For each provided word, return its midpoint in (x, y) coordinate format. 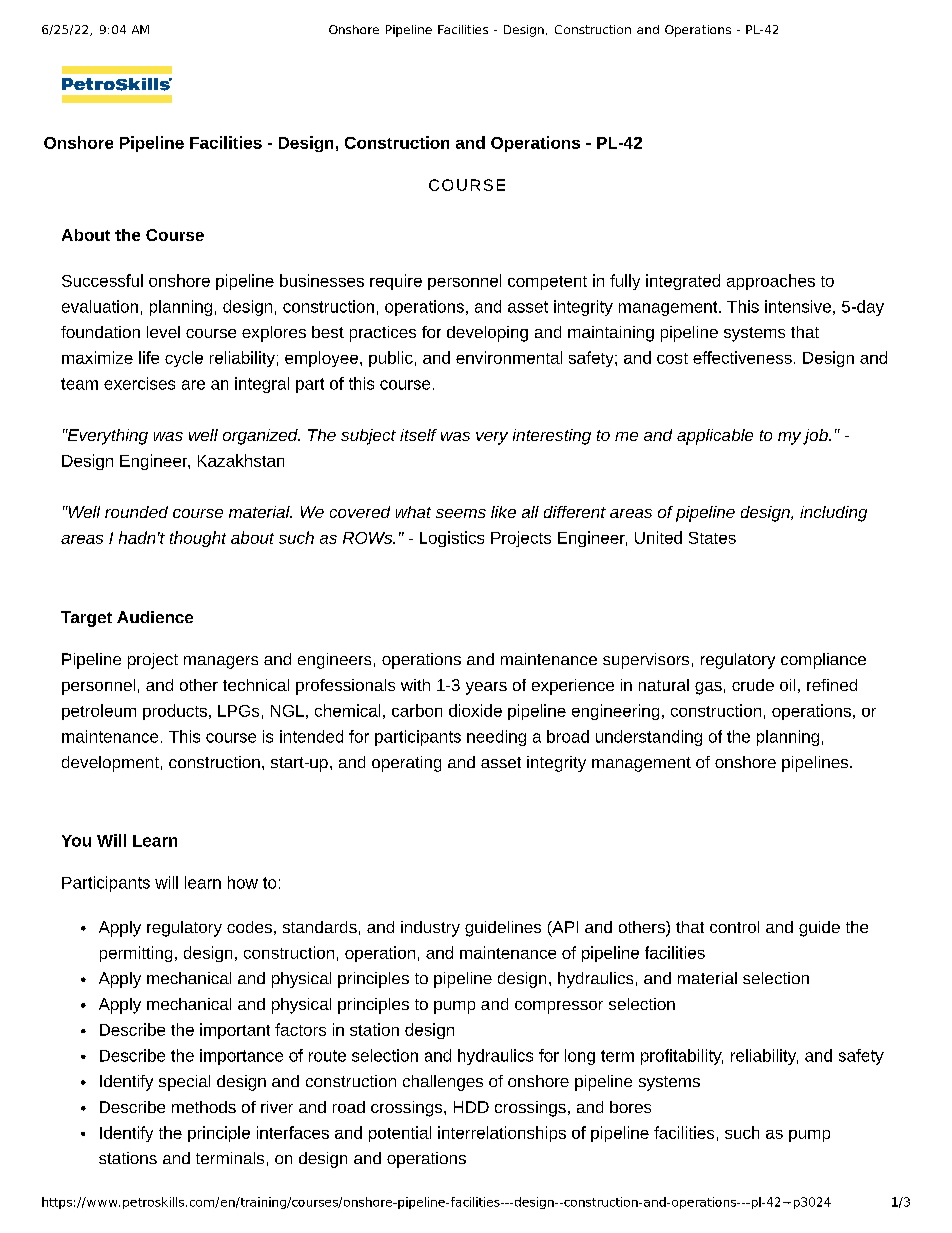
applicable (715, 437)
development (110, 764)
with (415, 685)
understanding (649, 738)
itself (418, 435)
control (734, 927)
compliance (823, 661)
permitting (136, 954)
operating (406, 764)
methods (204, 1107)
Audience (155, 617)
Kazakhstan (241, 460)
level (163, 332)
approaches (771, 282)
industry (430, 929)
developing (487, 334)
